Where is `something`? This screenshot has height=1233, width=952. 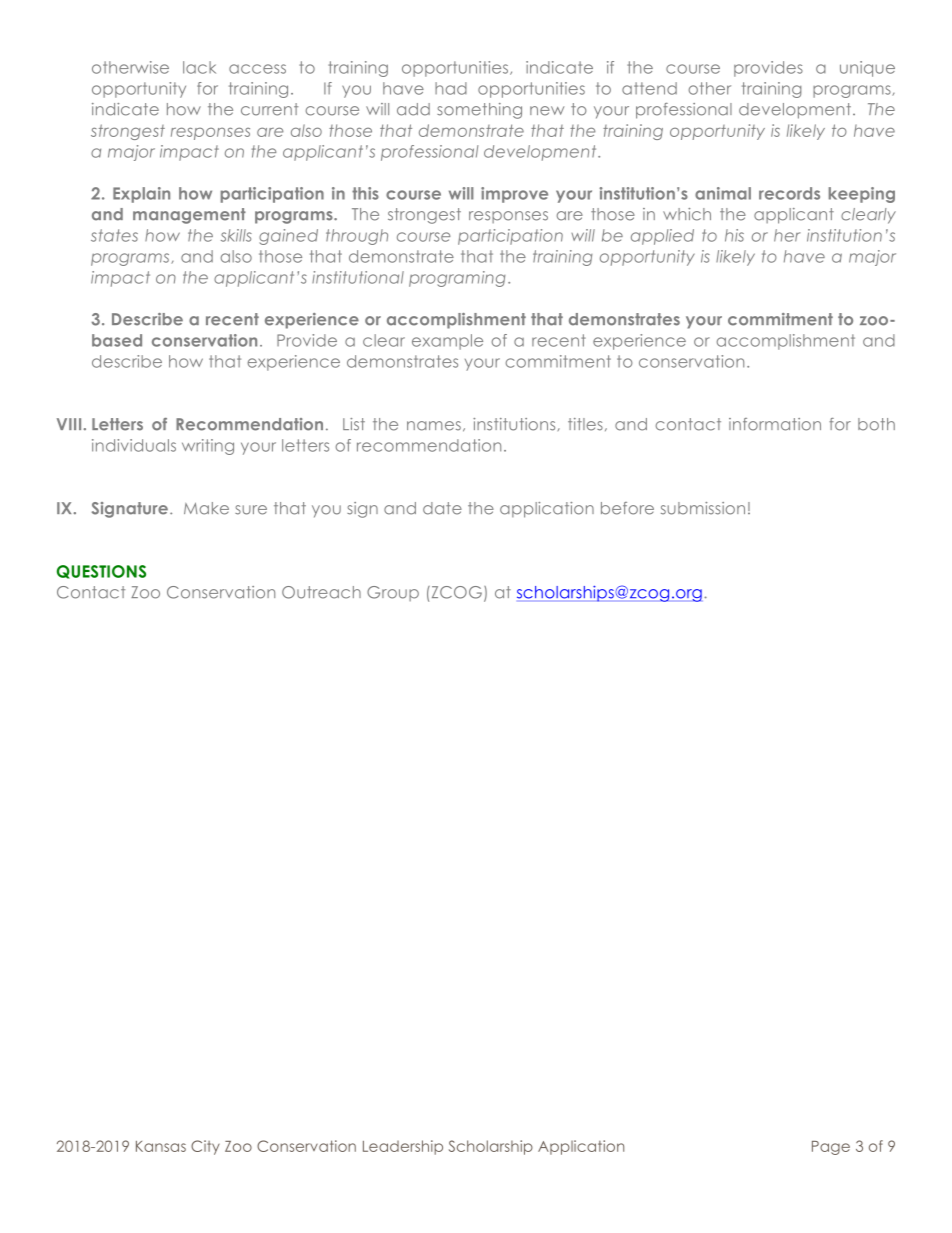
something is located at coordinates (479, 111).
